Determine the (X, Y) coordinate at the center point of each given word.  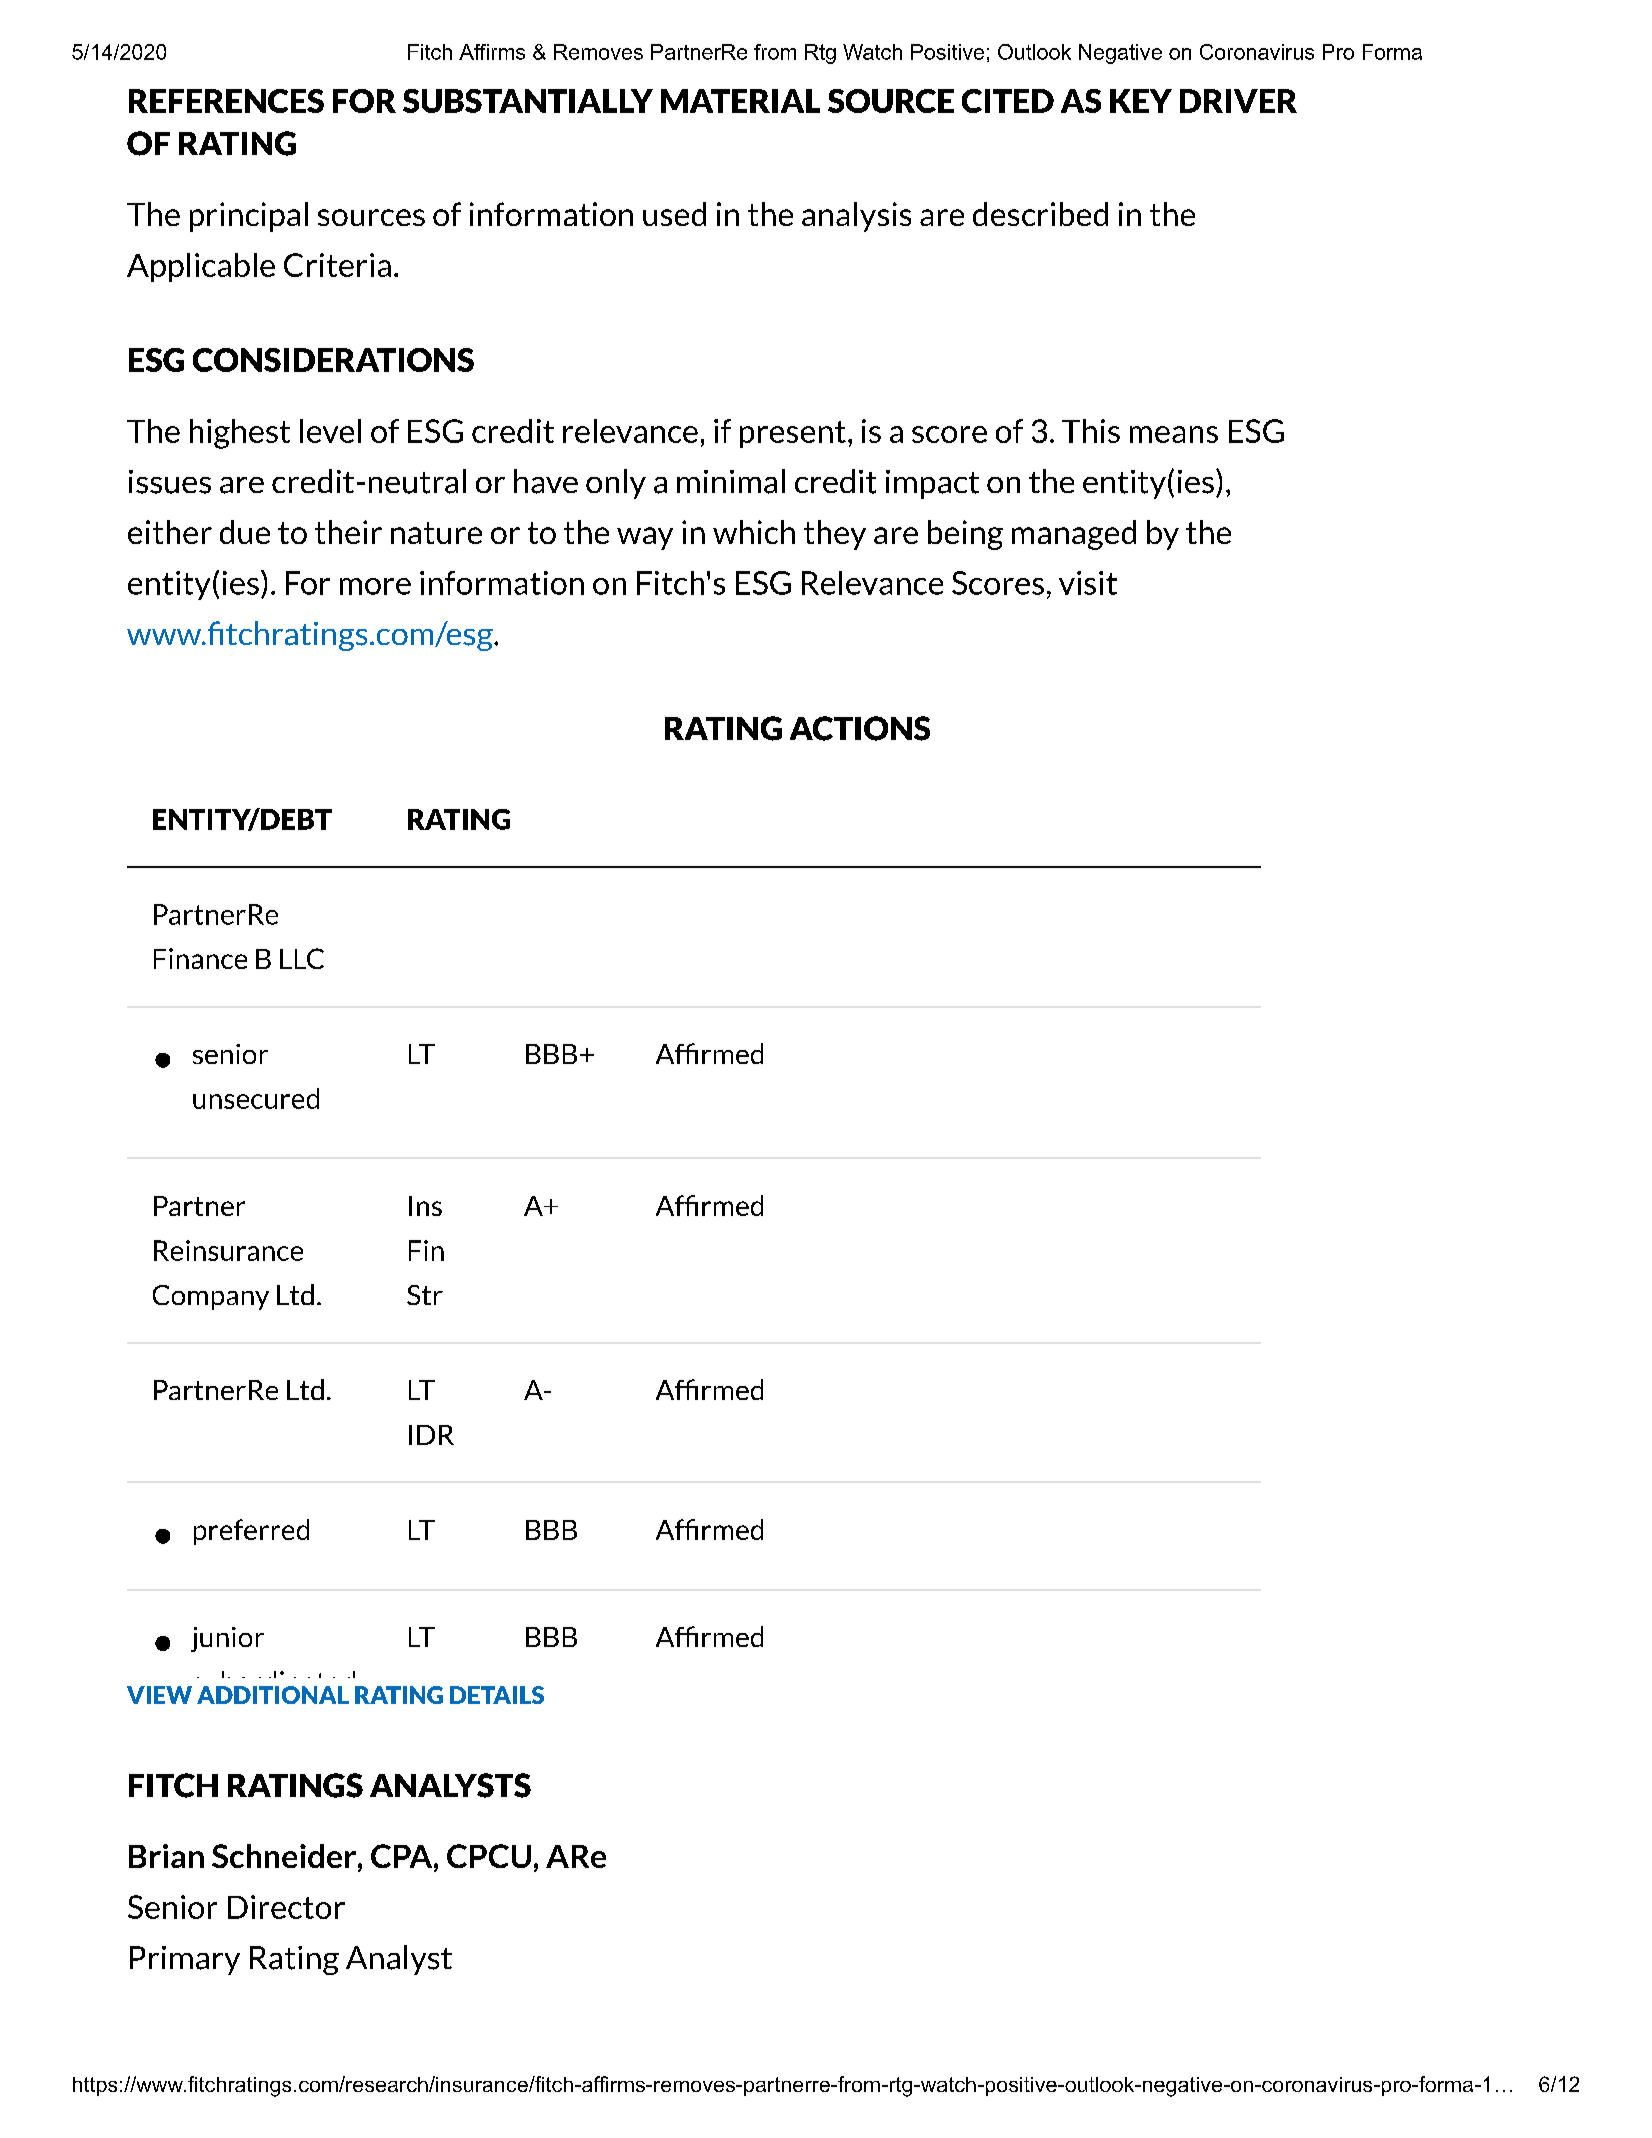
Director (286, 1907)
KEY (1141, 101)
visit (1088, 583)
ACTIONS (860, 728)
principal (249, 217)
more (375, 586)
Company (211, 1297)
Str (425, 1295)
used (674, 214)
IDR (431, 1435)
